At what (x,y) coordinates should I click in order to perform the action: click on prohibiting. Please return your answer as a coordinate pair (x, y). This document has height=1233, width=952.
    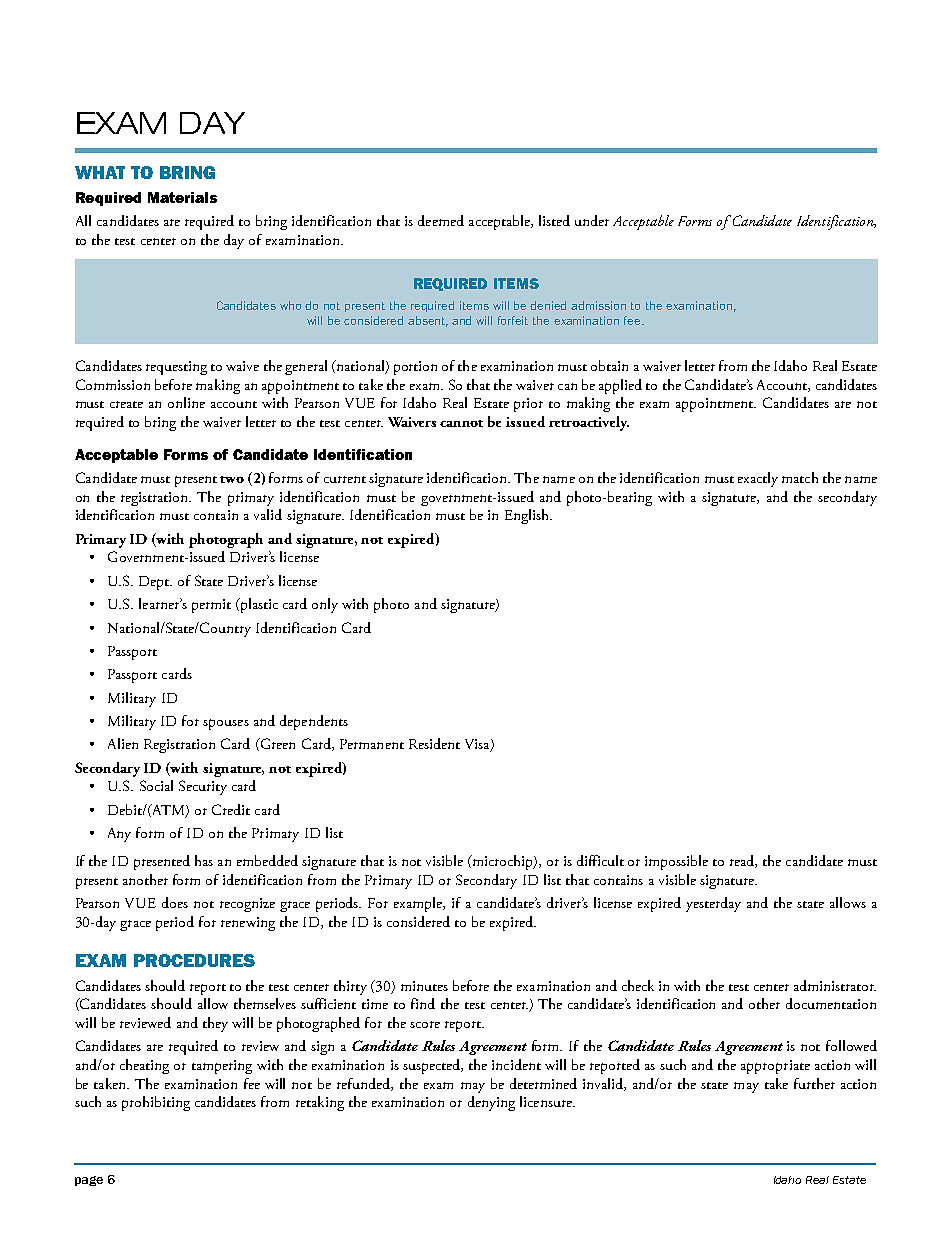
    Looking at the image, I should click on (156, 1103).
